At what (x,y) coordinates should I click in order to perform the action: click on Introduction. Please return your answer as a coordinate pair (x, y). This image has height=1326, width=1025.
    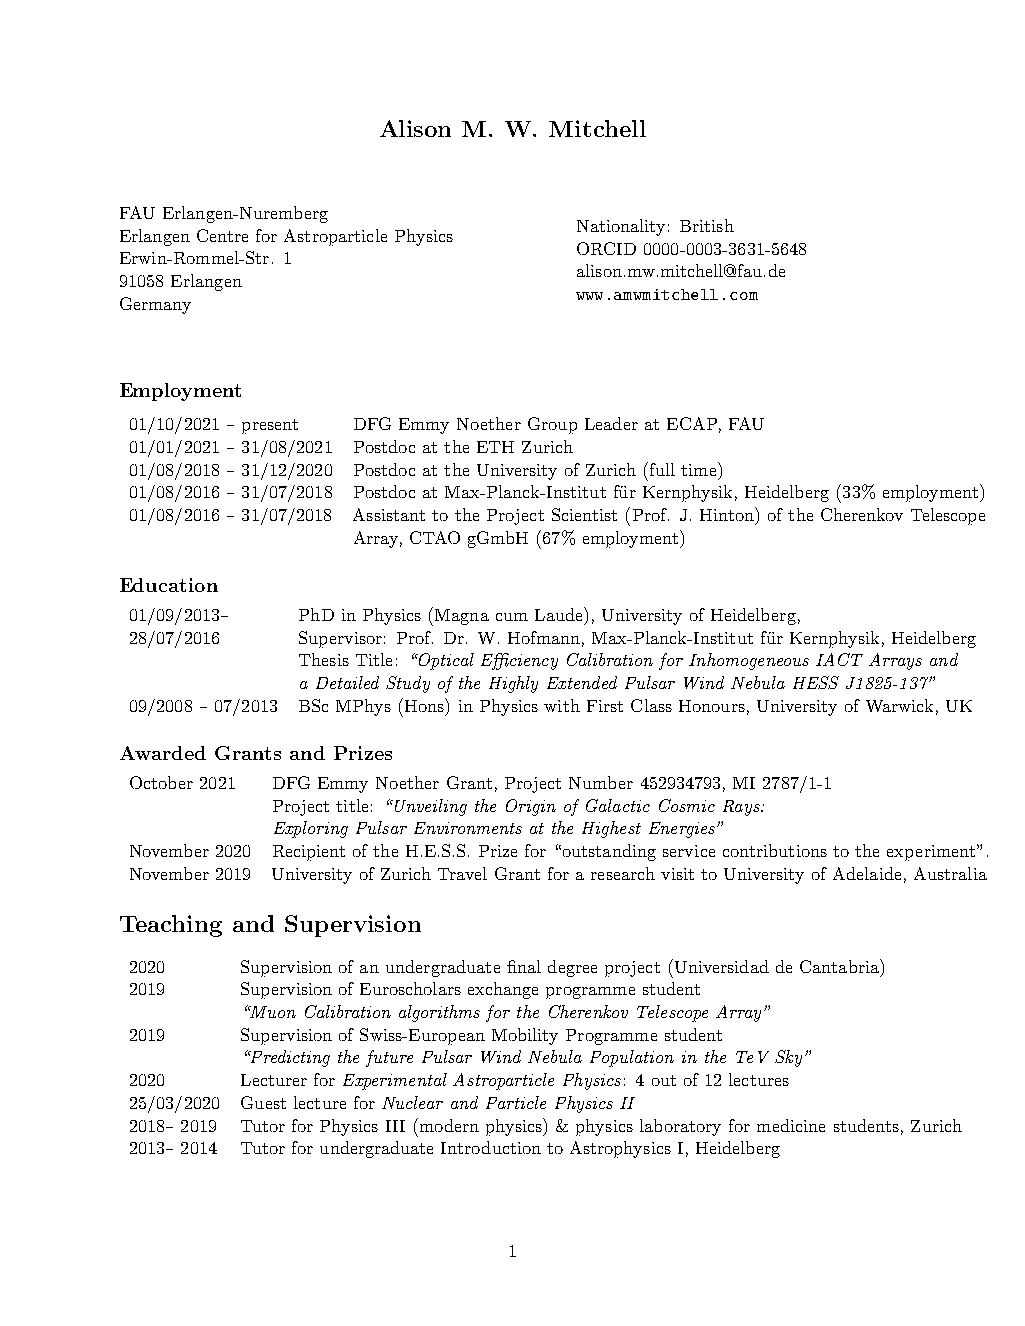
    Looking at the image, I should click on (491, 1147).
